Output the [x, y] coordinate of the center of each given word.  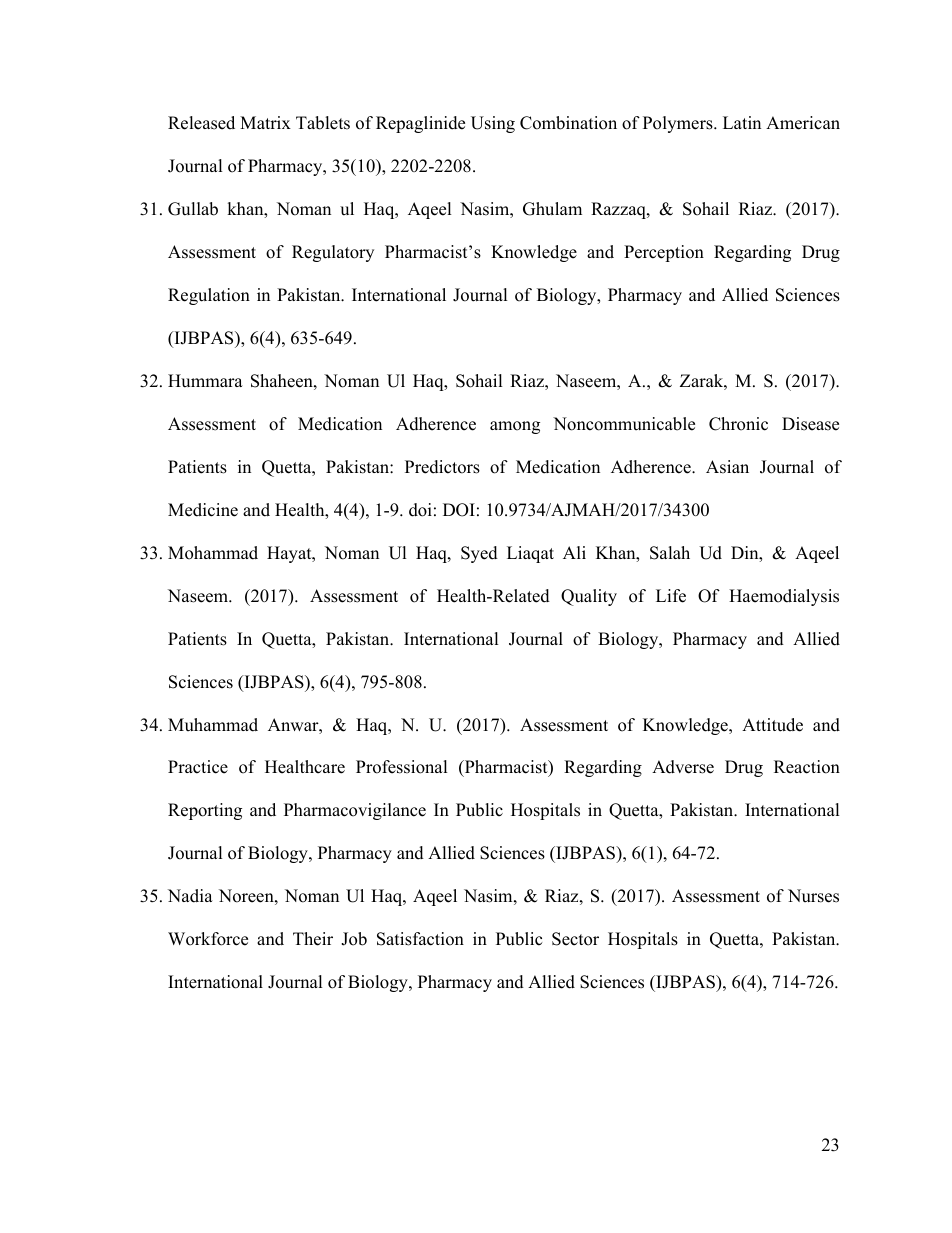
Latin [742, 122]
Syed [479, 554]
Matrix [265, 122]
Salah [670, 553]
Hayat [290, 554]
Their [313, 939]
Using [493, 124]
